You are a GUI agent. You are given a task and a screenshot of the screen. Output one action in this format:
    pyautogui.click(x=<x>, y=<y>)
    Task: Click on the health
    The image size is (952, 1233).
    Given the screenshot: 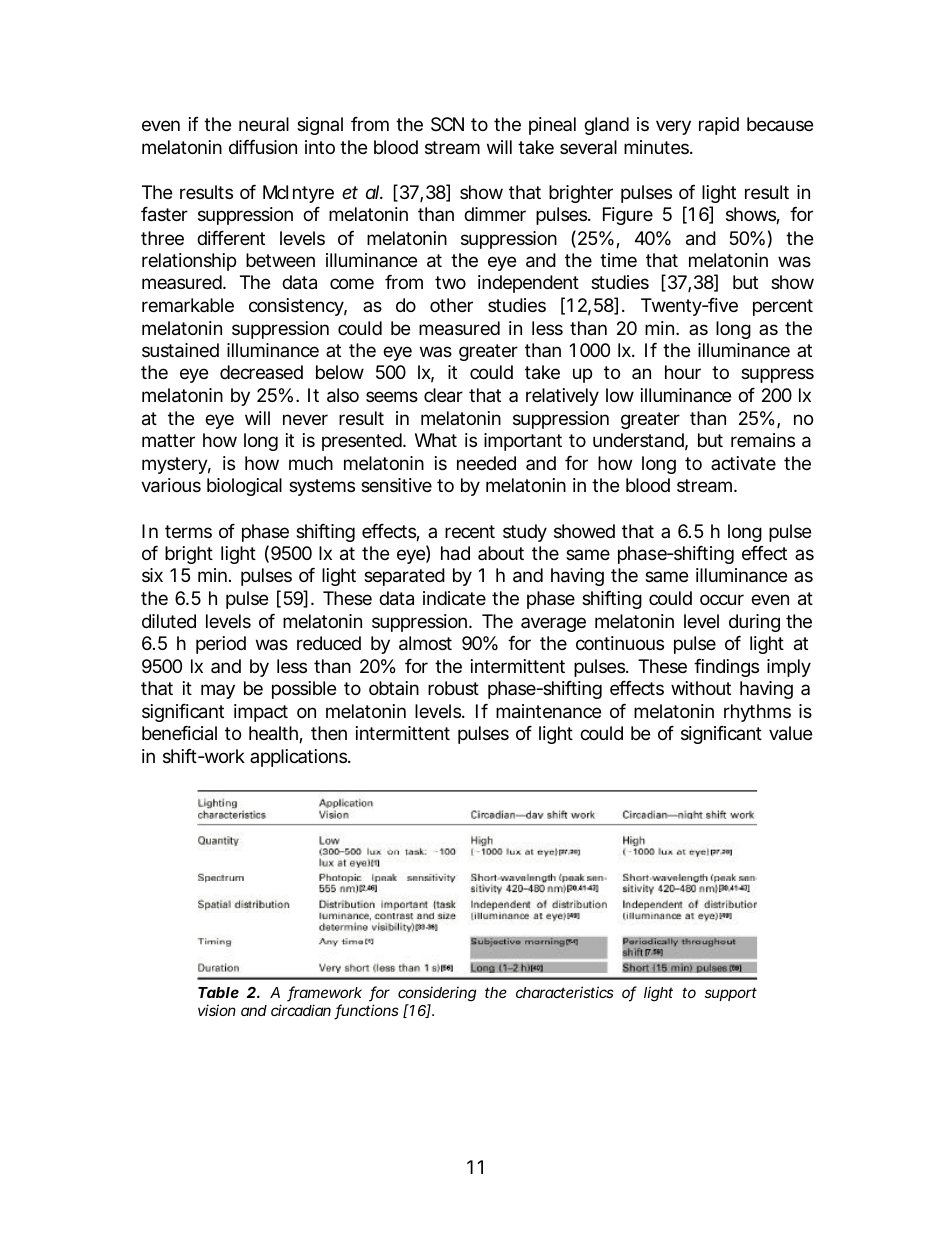 What is the action you would take?
    pyautogui.click(x=276, y=734)
